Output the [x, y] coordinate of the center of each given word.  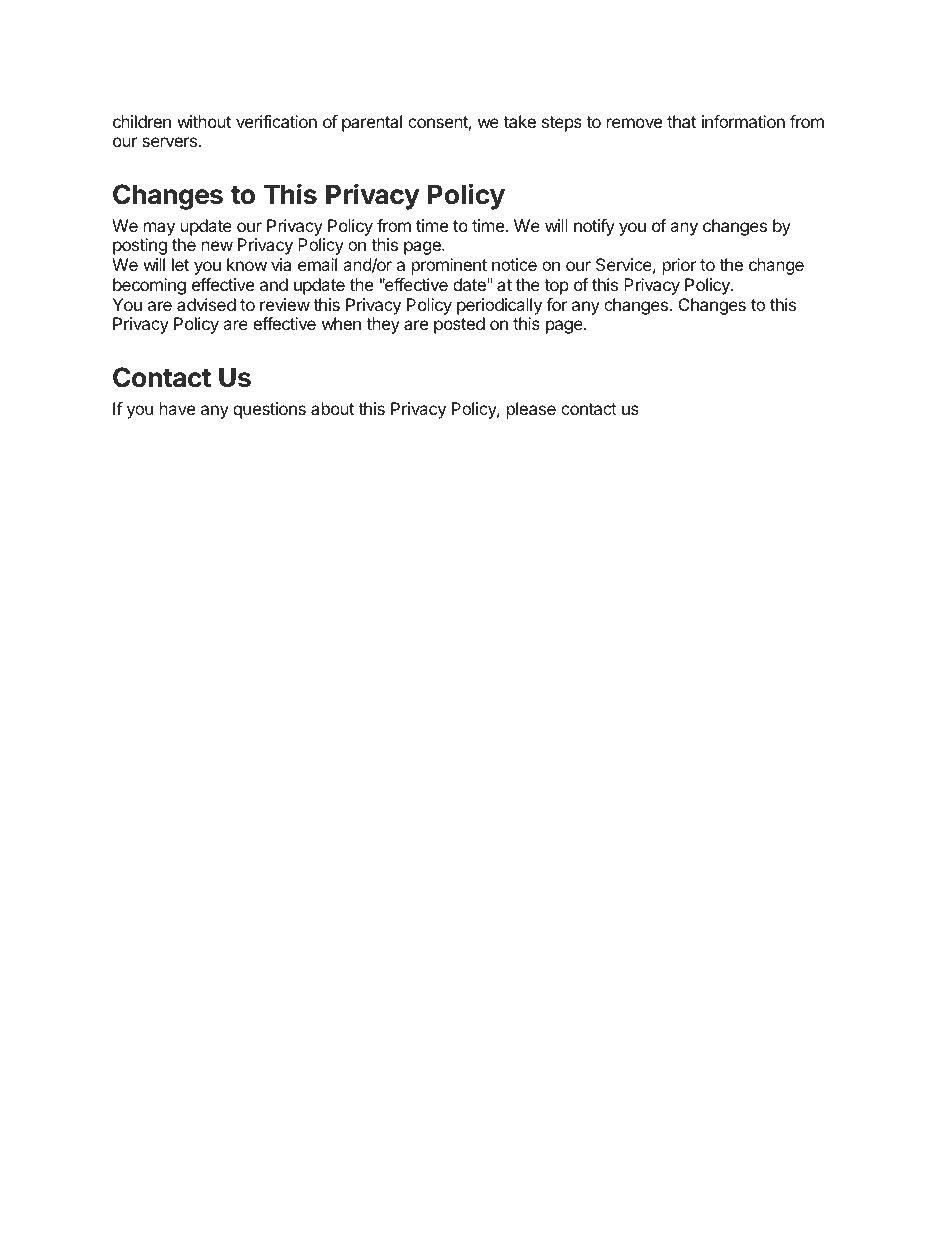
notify [594, 227]
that [681, 121]
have [177, 408]
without [204, 121]
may [159, 229]
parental [372, 123]
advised [206, 304]
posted [459, 325]
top [556, 287]
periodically [499, 306]
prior [679, 266]
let [180, 264]
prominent [449, 266]
